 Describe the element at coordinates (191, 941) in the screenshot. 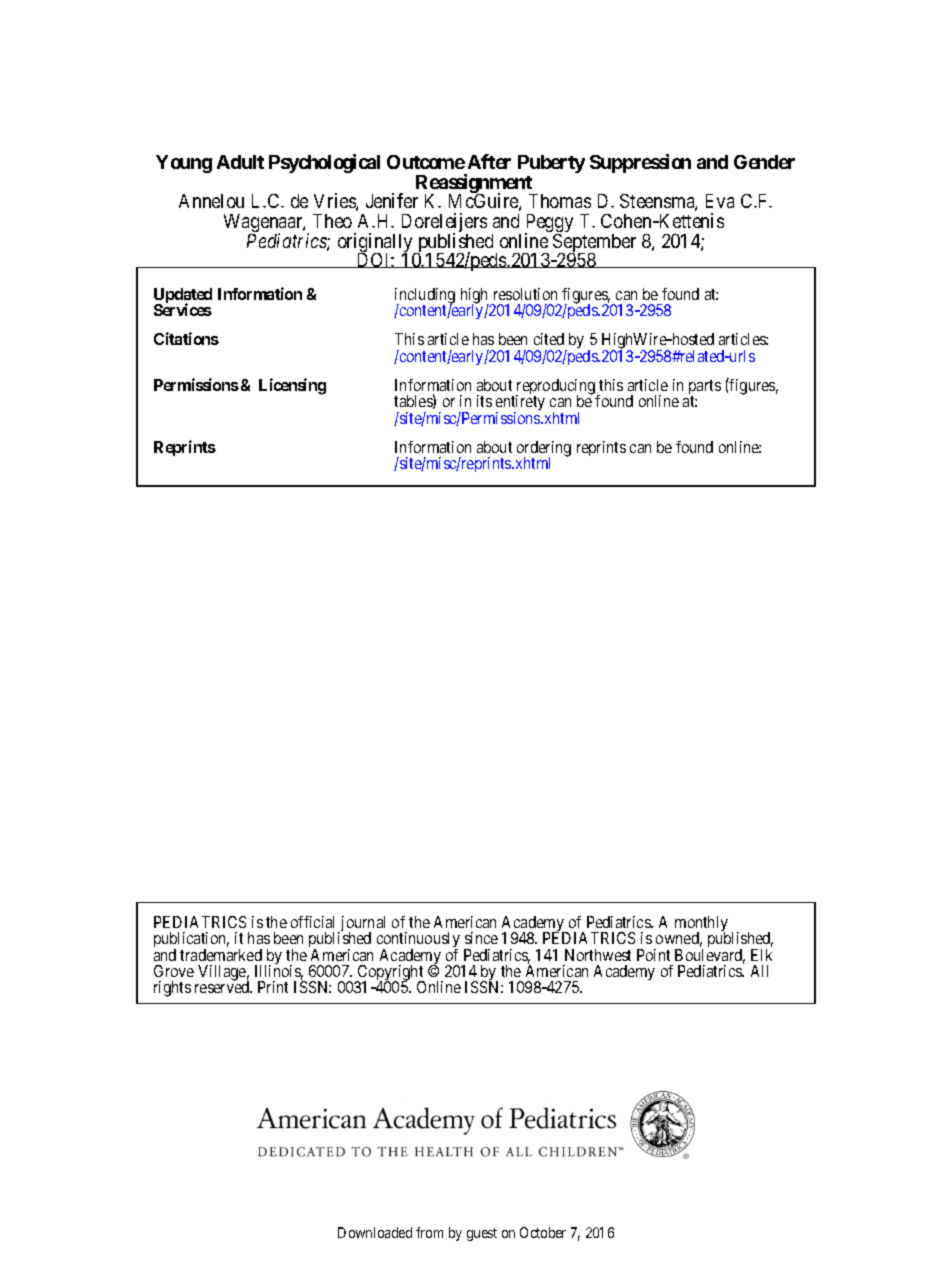

I see `publication` at that location.
